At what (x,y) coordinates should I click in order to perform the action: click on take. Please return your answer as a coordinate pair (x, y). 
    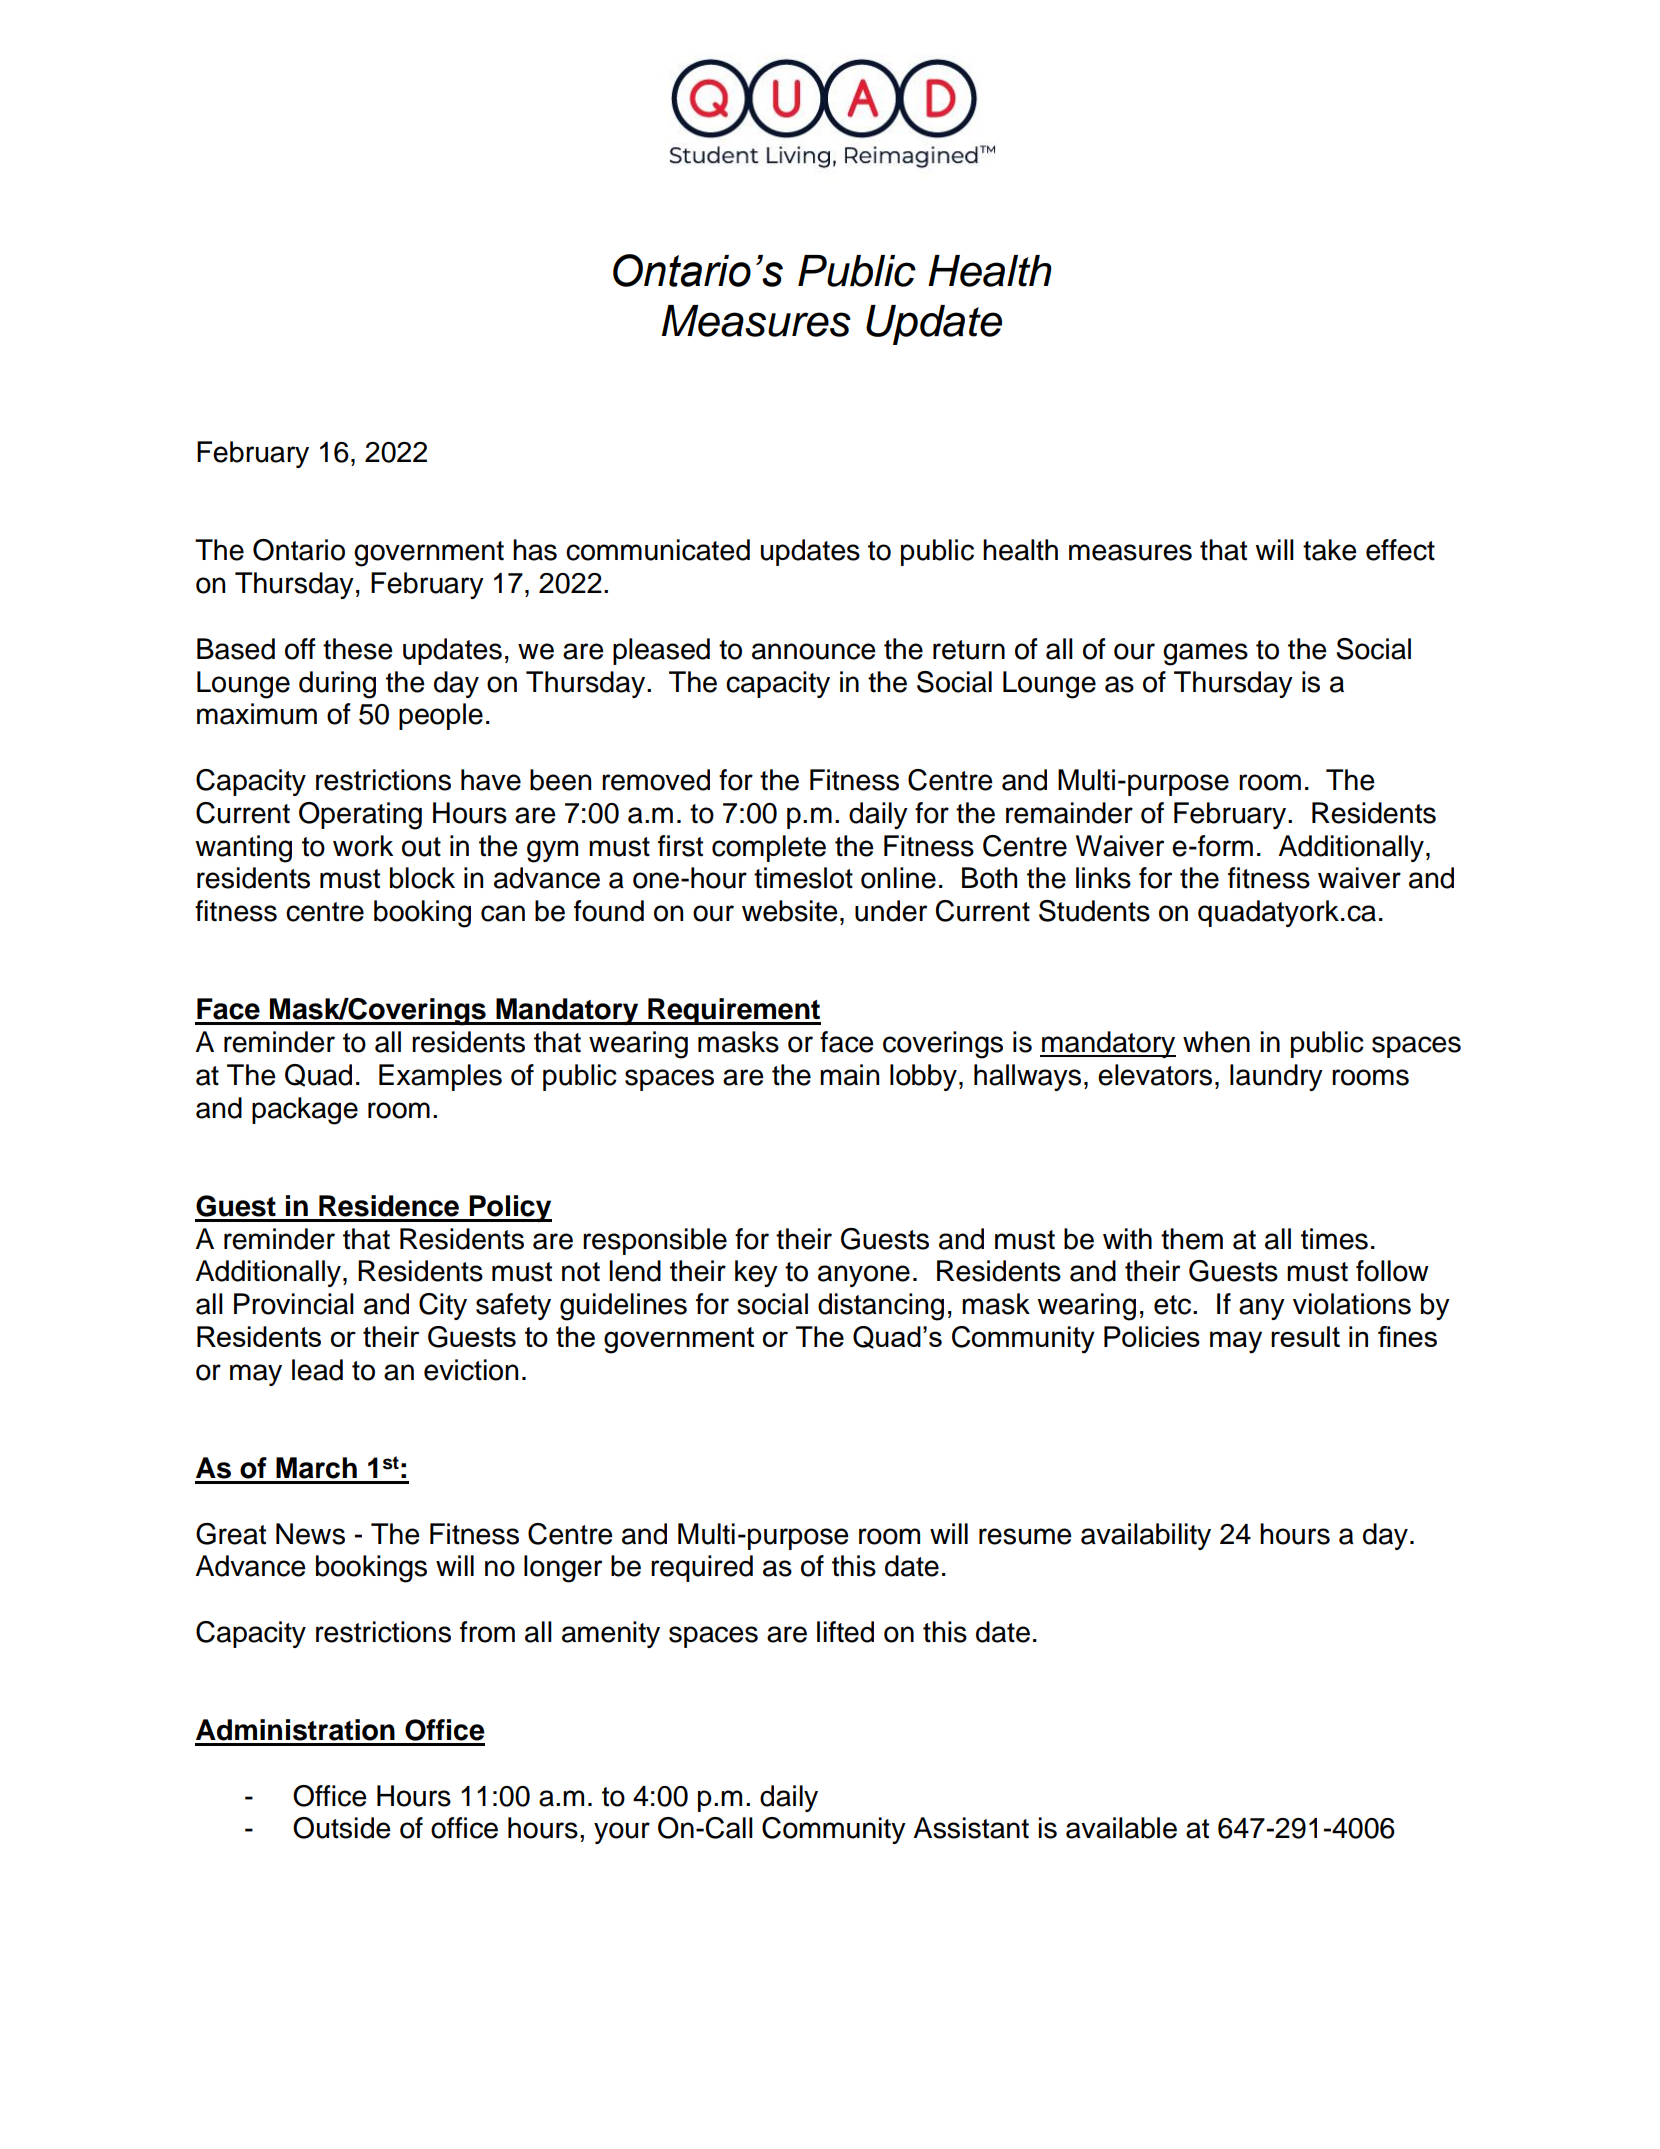
    Looking at the image, I should click on (1330, 550).
